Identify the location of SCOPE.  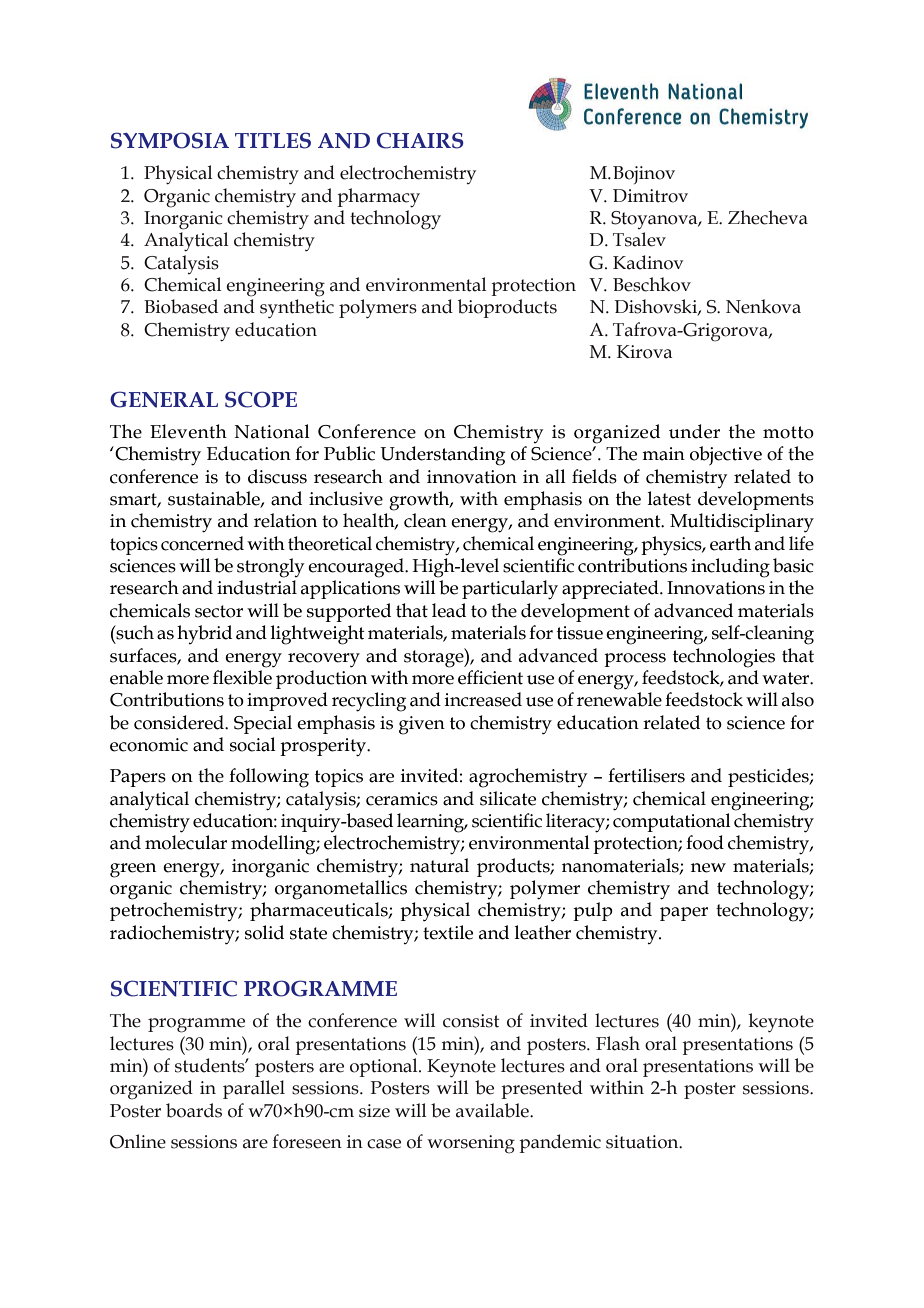
(261, 399).
